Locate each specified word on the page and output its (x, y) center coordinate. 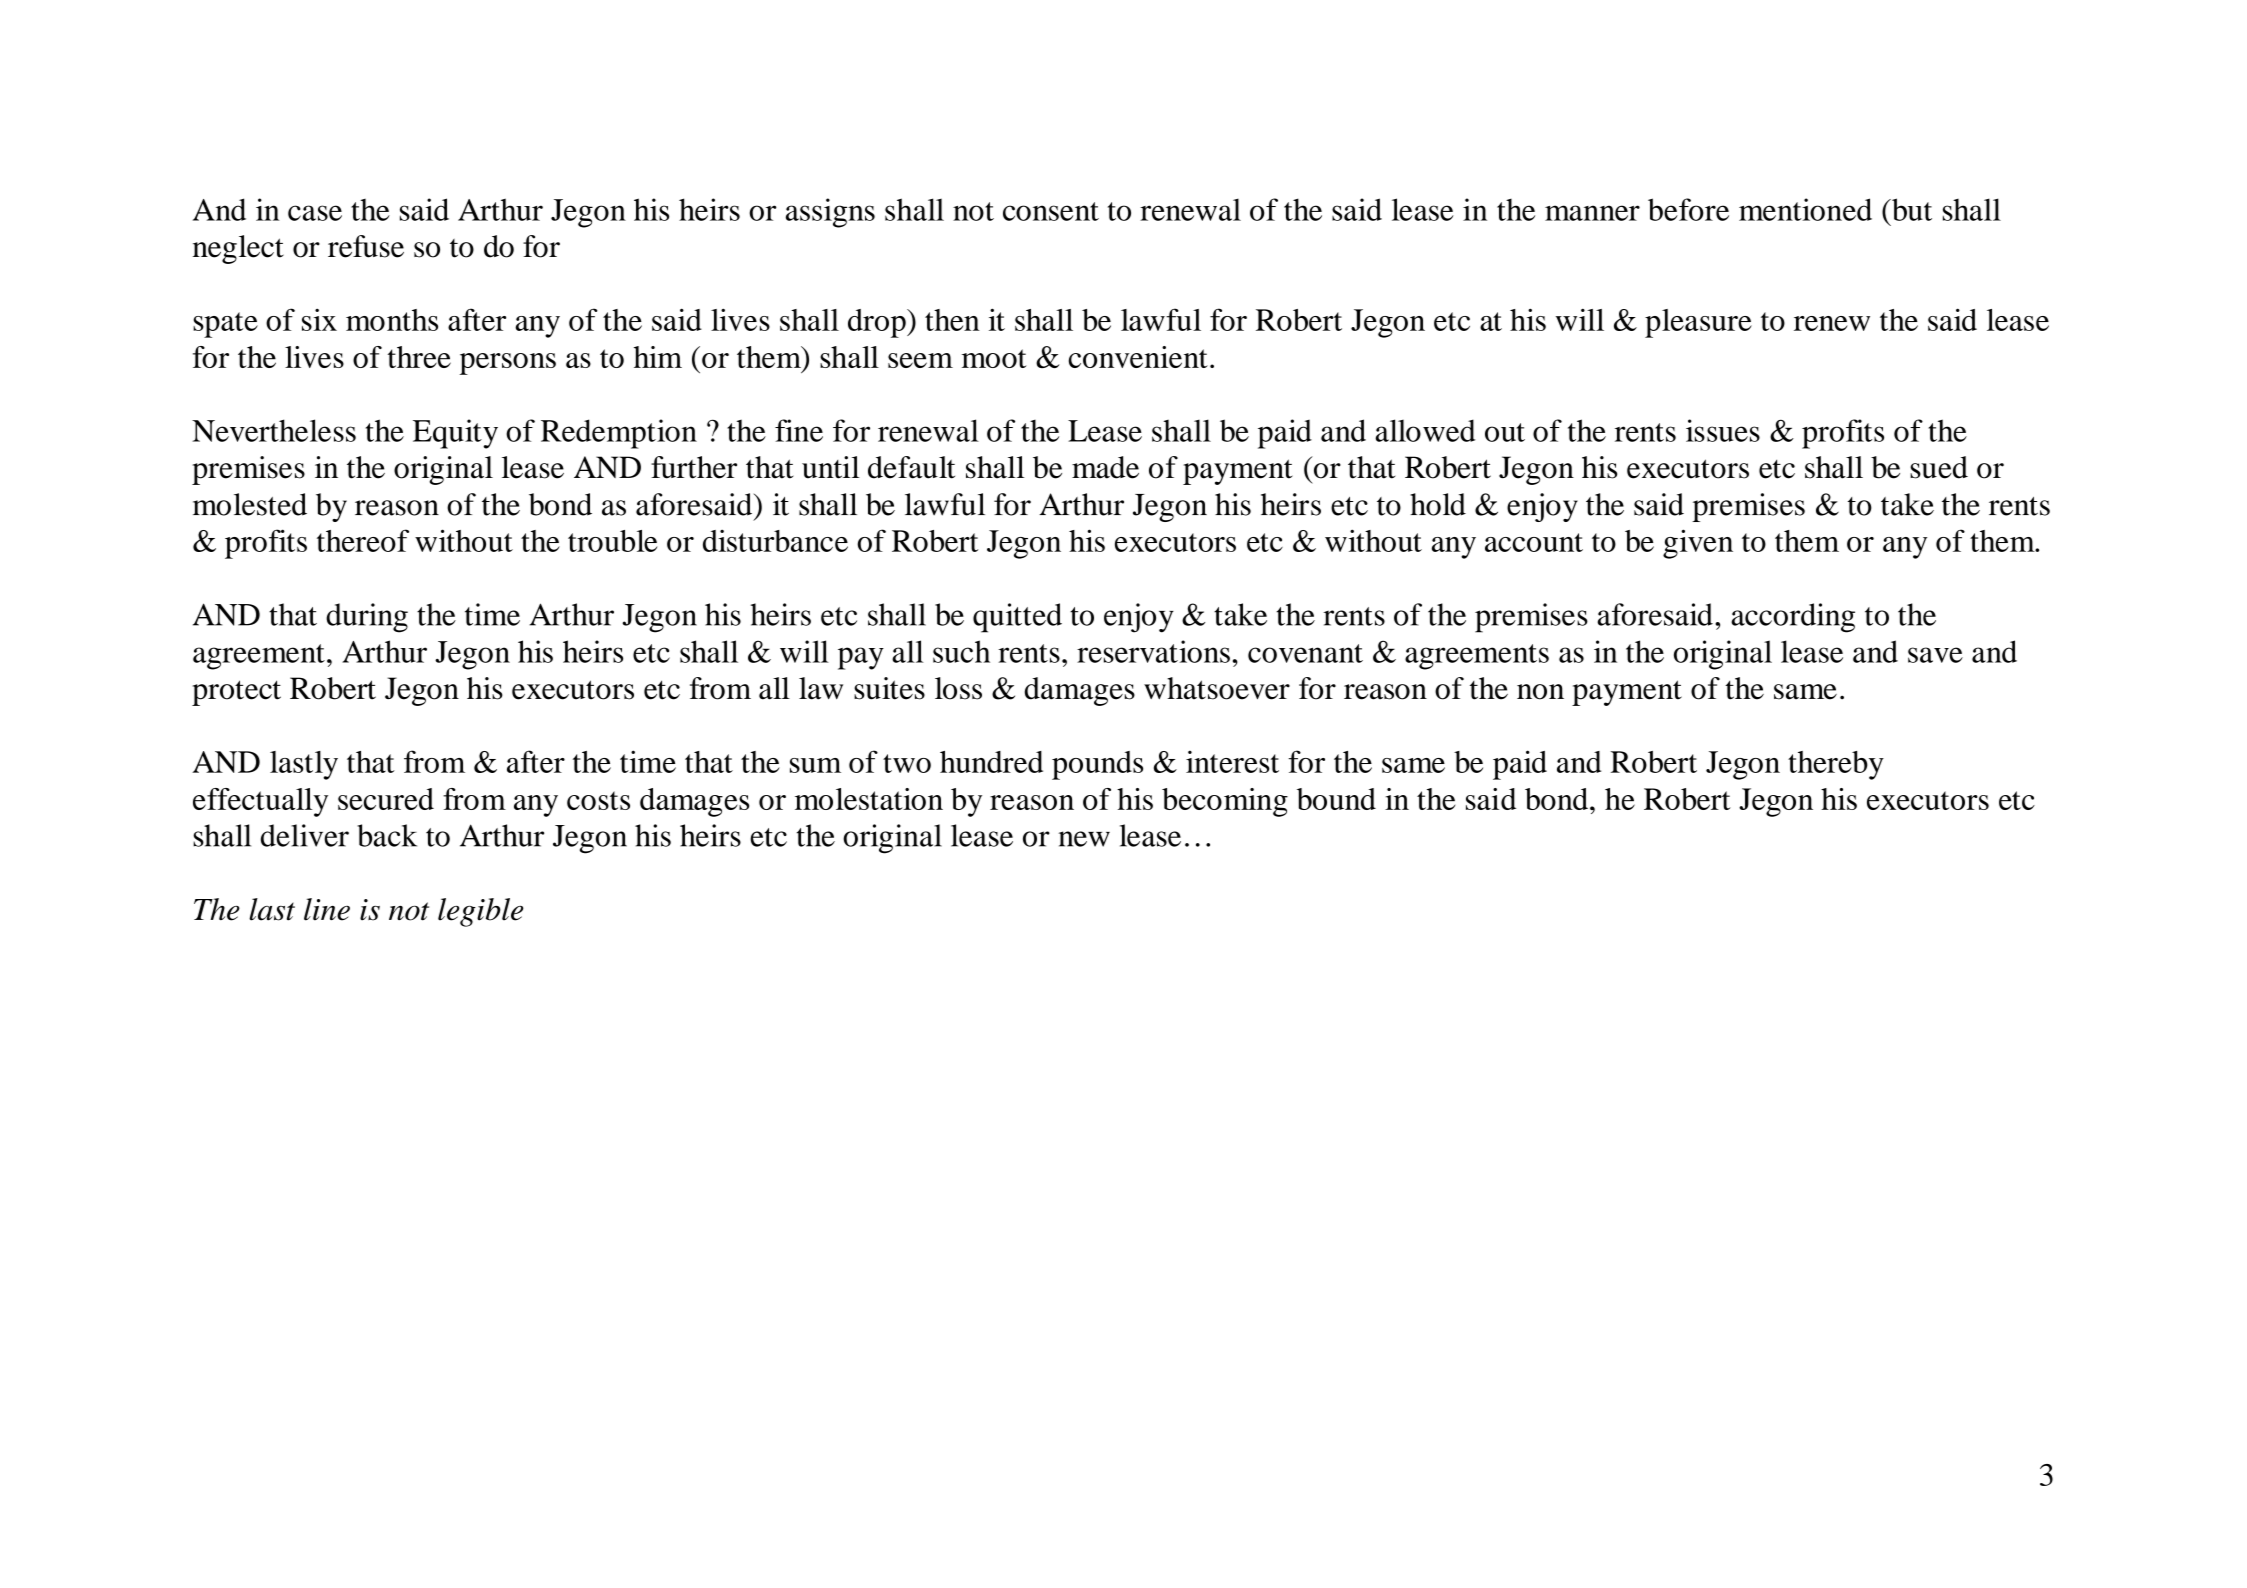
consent (1051, 211)
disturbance (775, 540)
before (1688, 209)
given (1698, 544)
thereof (363, 540)
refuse (366, 246)
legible (480, 912)
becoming (1225, 802)
